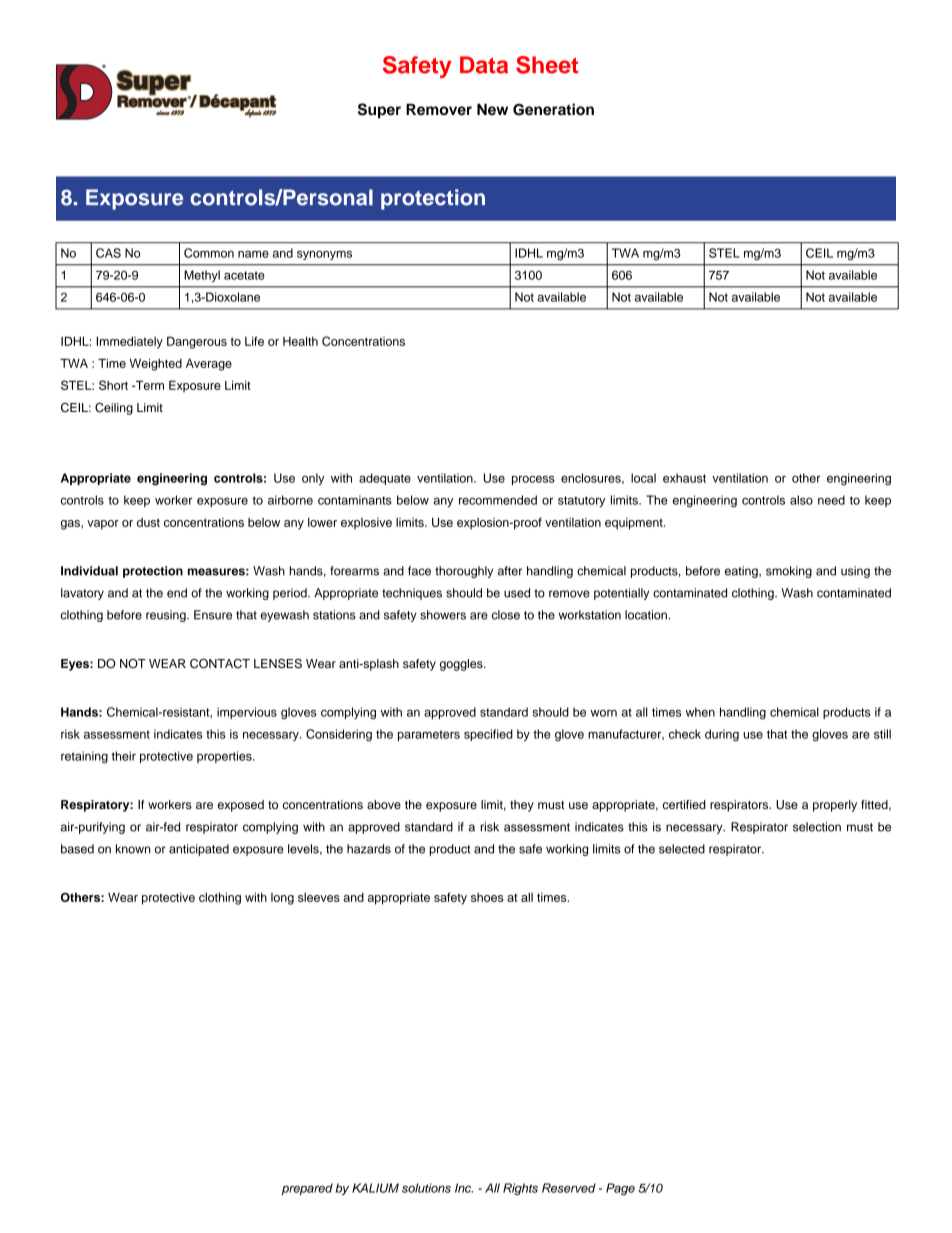 Image resolution: width=952 pixels, height=1233 pixels. I want to click on Inc, so click(464, 1188).
